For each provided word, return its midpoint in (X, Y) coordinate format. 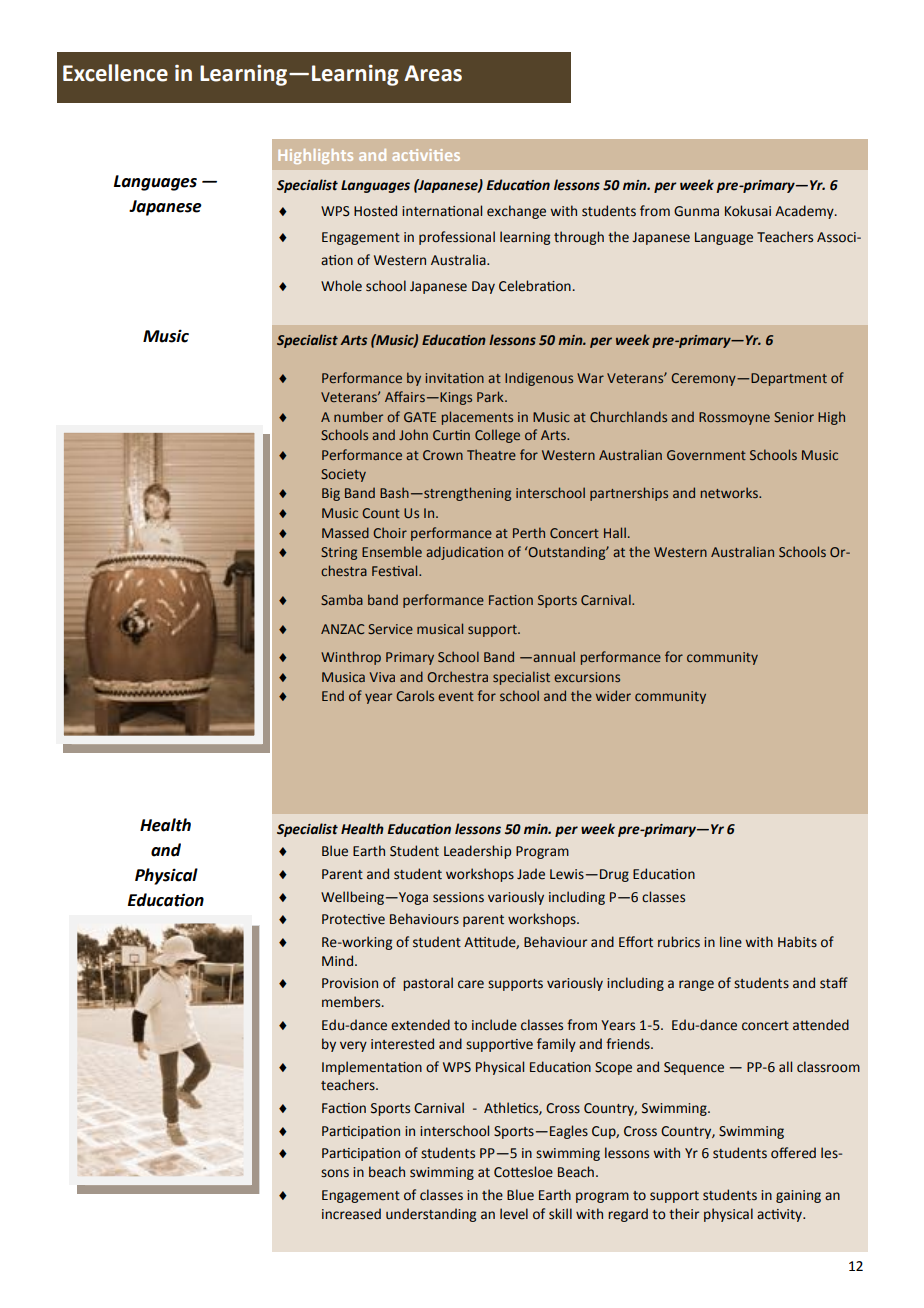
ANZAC (342, 629)
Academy (805, 212)
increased (351, 1214)
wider (613, 695)
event (456, 696)
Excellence (115, 73)
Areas (433, 73)
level (514, 1214)
